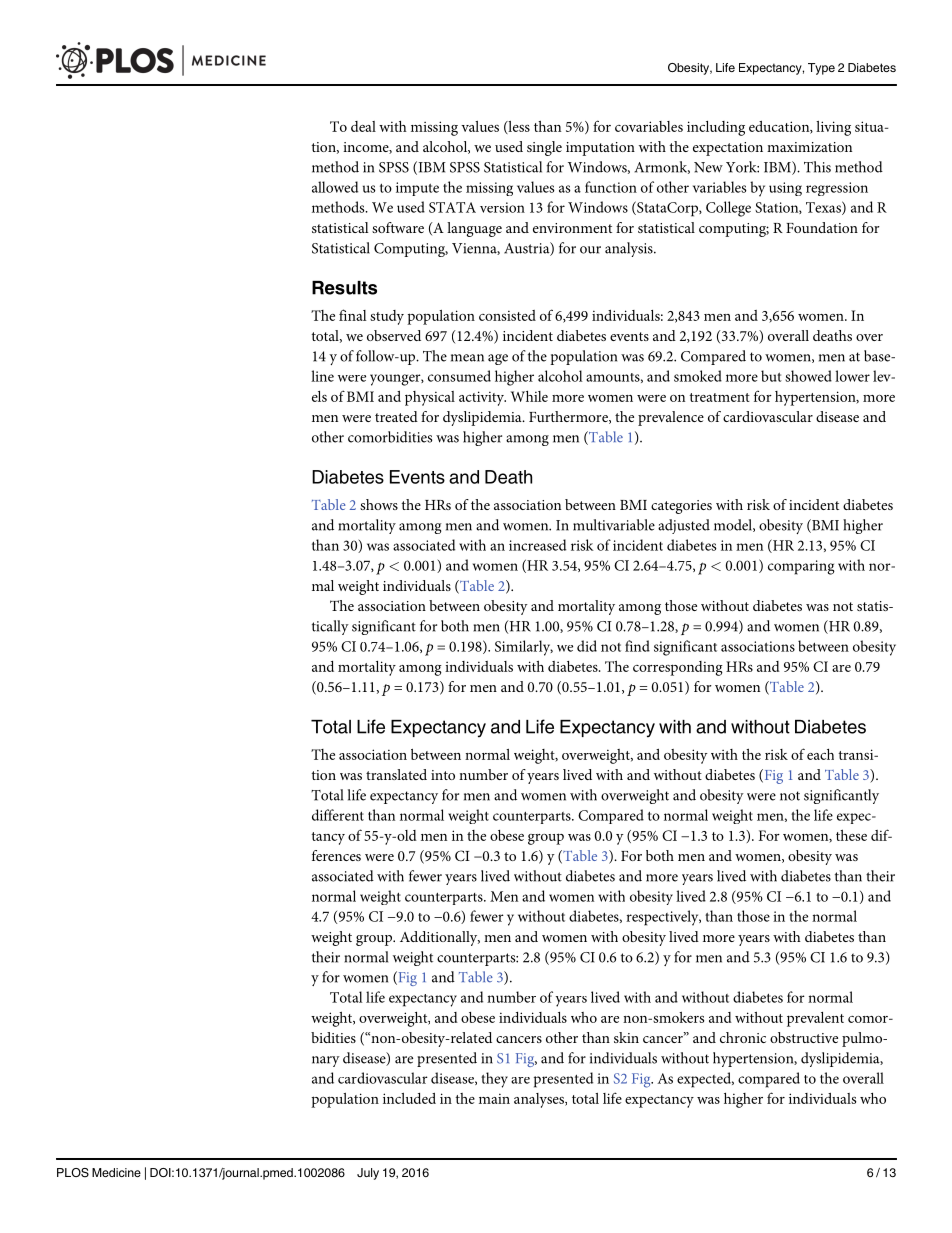 This page has height=1233, width=952. What do you see at coordinates (116, 1172) in the page?
I see `Medicine` at bounding box center [116, 1172].
